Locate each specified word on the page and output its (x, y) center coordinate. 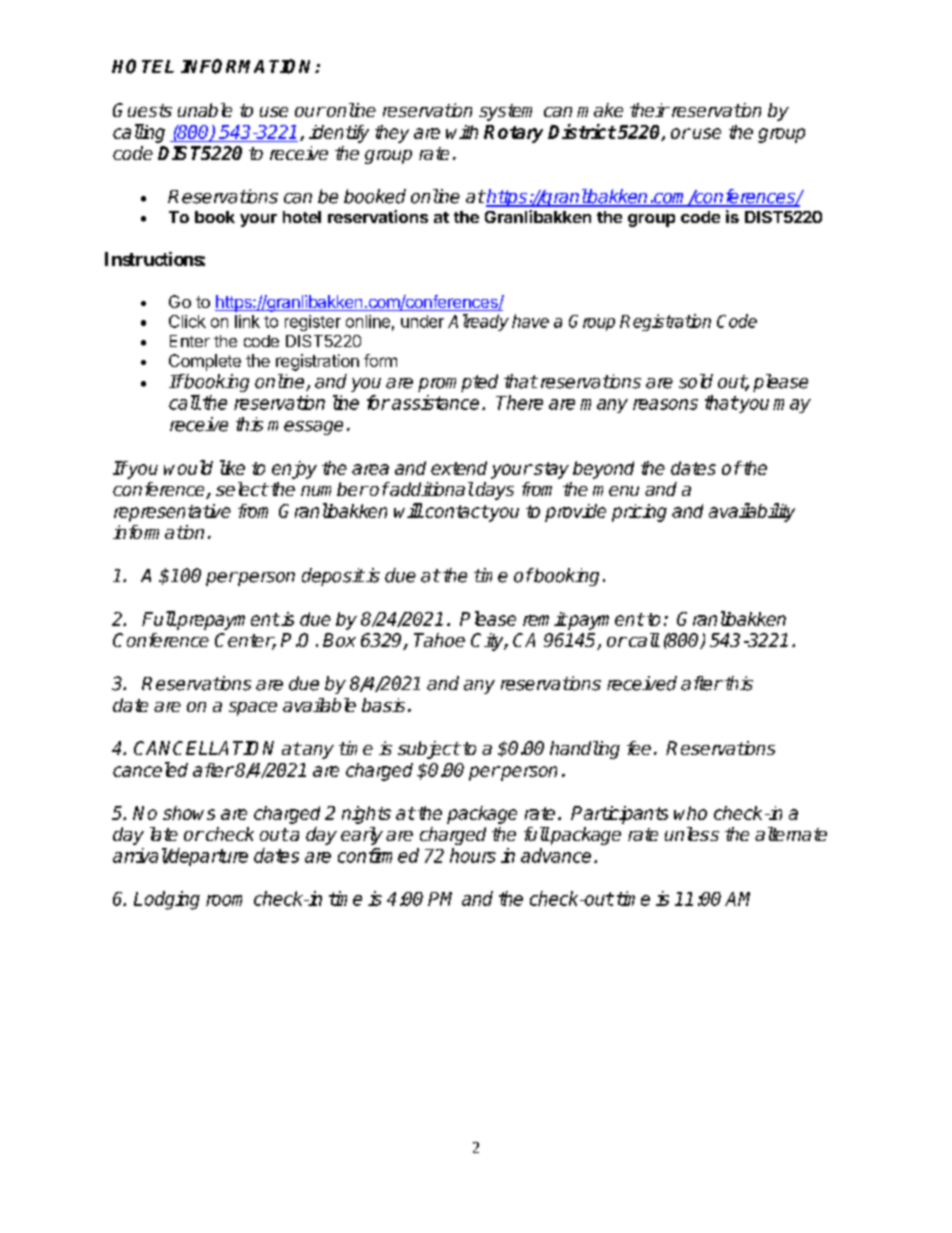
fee (639, 748)
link (247, 321)
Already (478, 322)
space (253, 709)
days (495, 491)
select (242, 489)
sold (696, 381)
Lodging (167, 900)
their (649, 110)
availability (752, 512)
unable (205, 110)
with (462, 132)
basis (383, 705)
